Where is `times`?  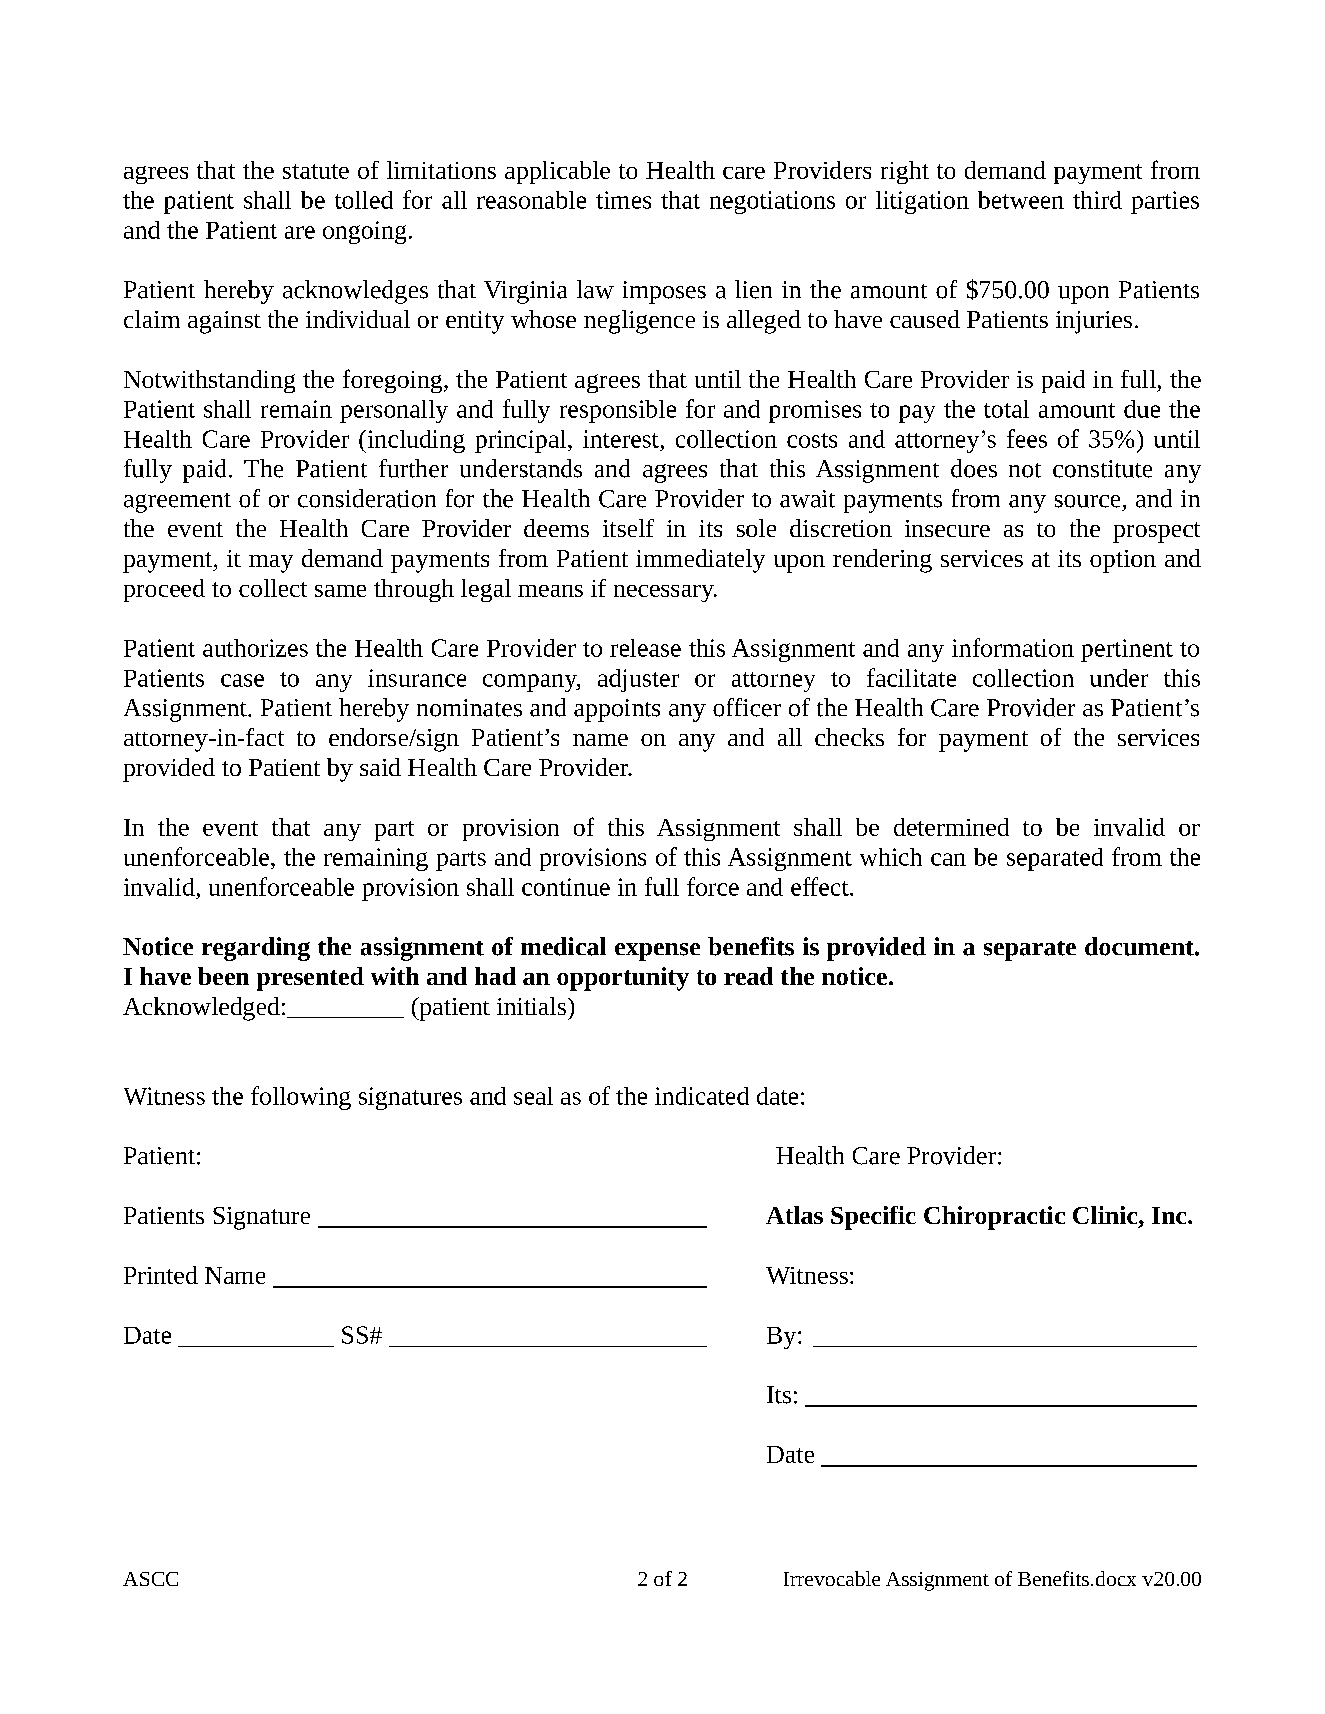
times is located at coordinates (623, 200).
